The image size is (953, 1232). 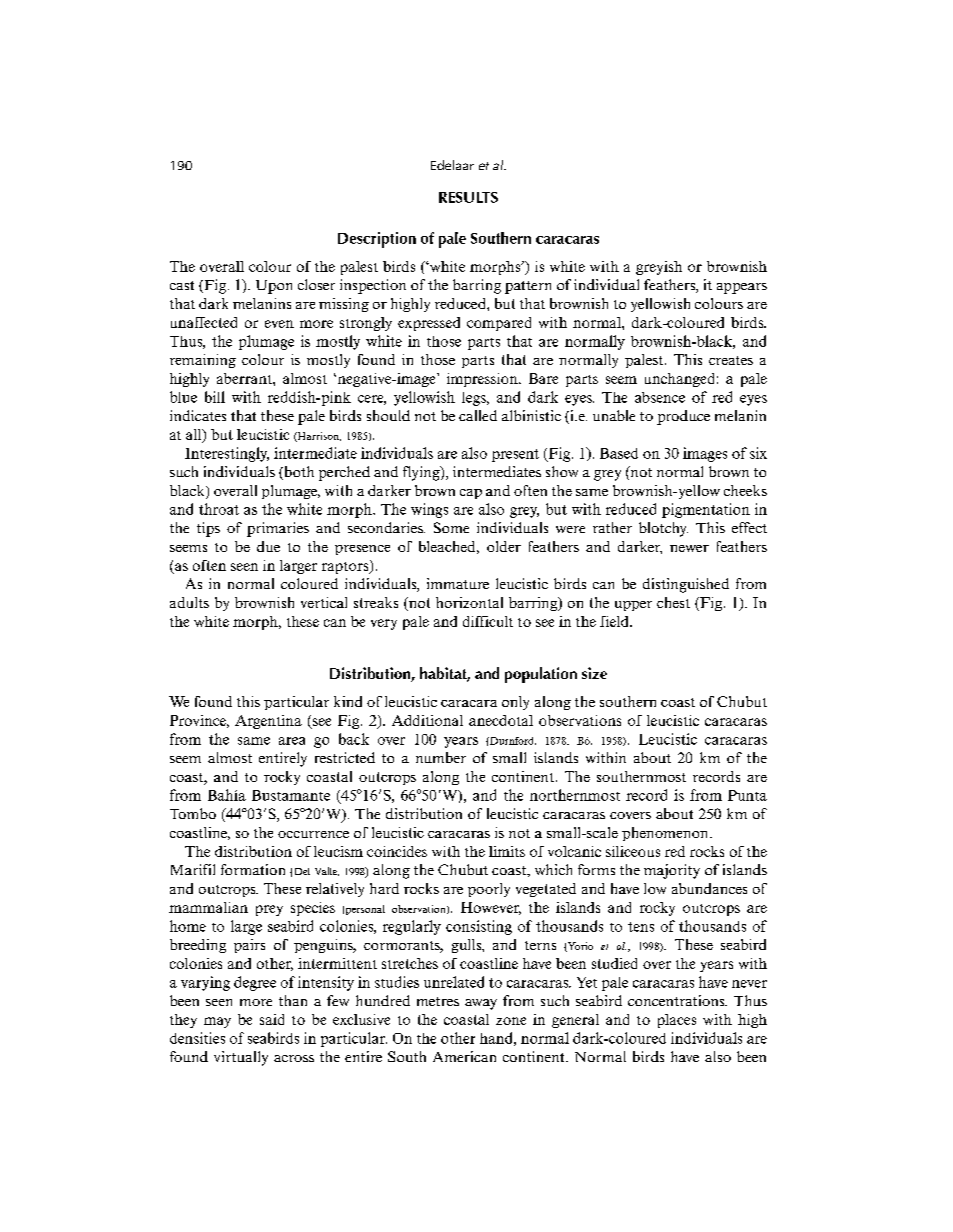 What do you see at coordinates (507, 851) in the document?
I see `limits` at bounding box center [507, 851].
